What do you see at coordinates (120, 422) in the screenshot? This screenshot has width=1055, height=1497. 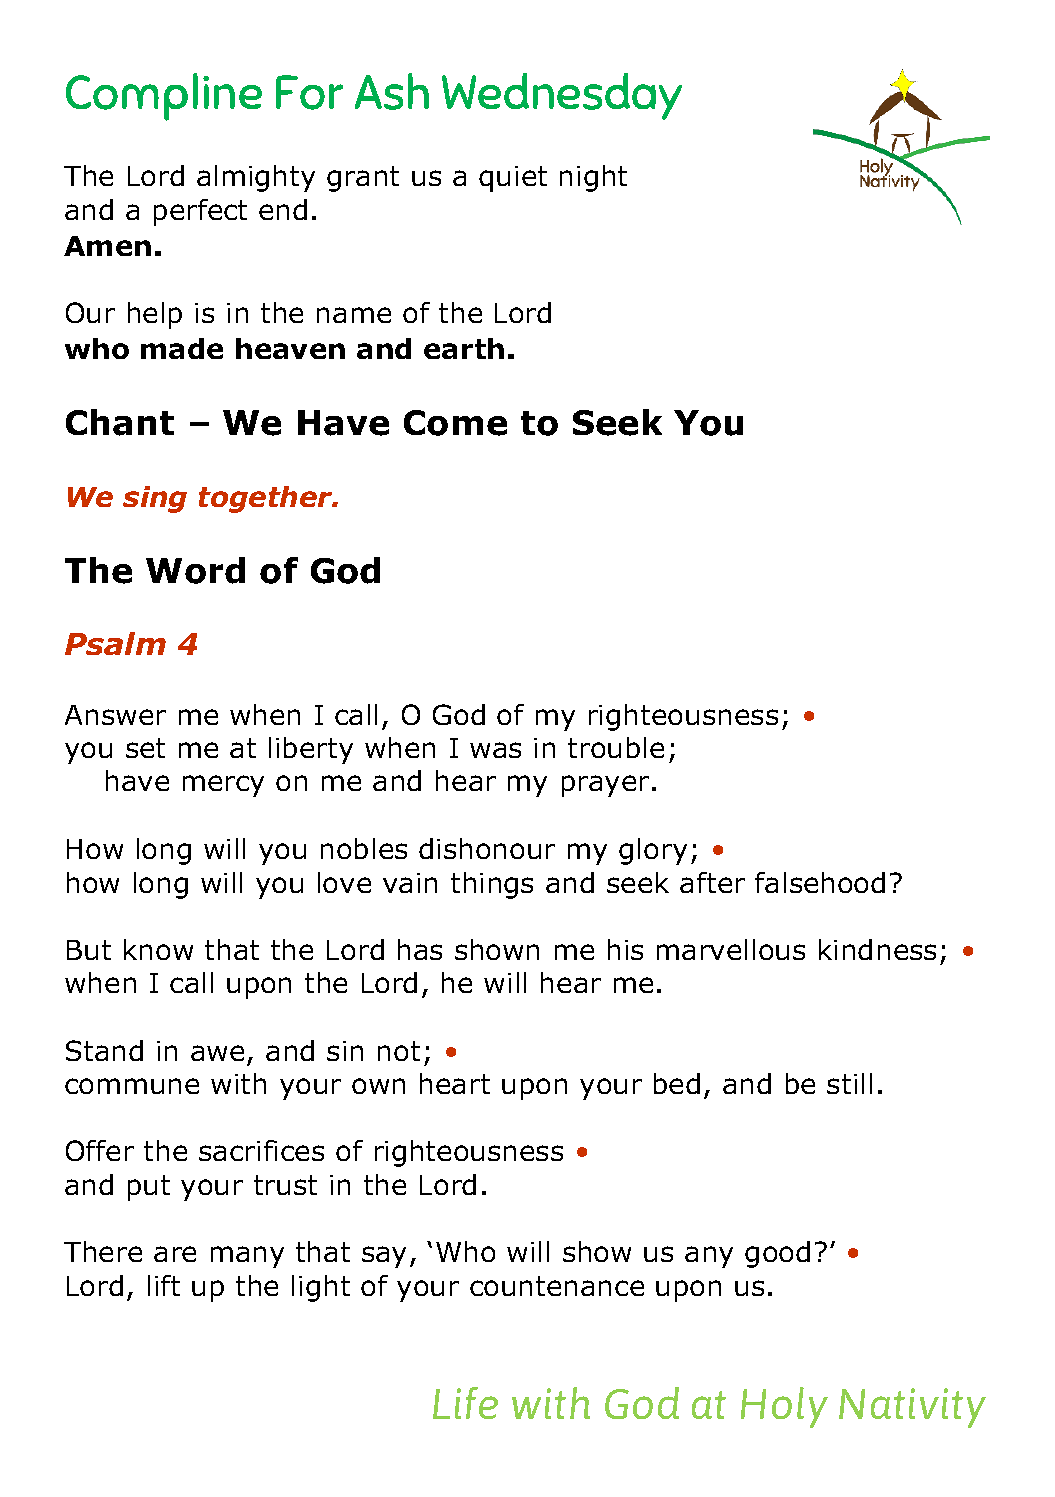 I see `Chant` at bounding box center [120, 422].
